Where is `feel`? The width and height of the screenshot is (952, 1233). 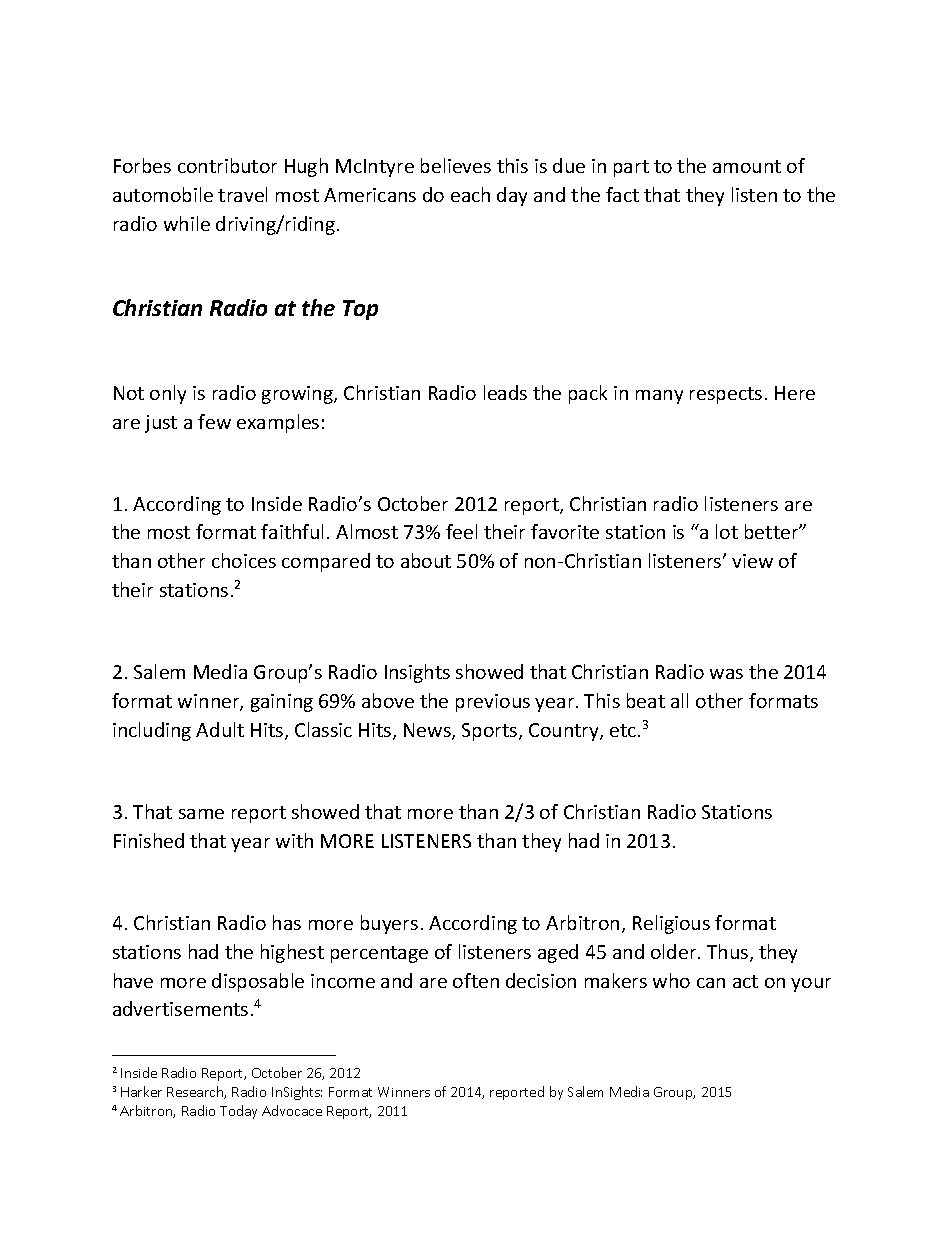 feel is located at coordinates (461, 531).
